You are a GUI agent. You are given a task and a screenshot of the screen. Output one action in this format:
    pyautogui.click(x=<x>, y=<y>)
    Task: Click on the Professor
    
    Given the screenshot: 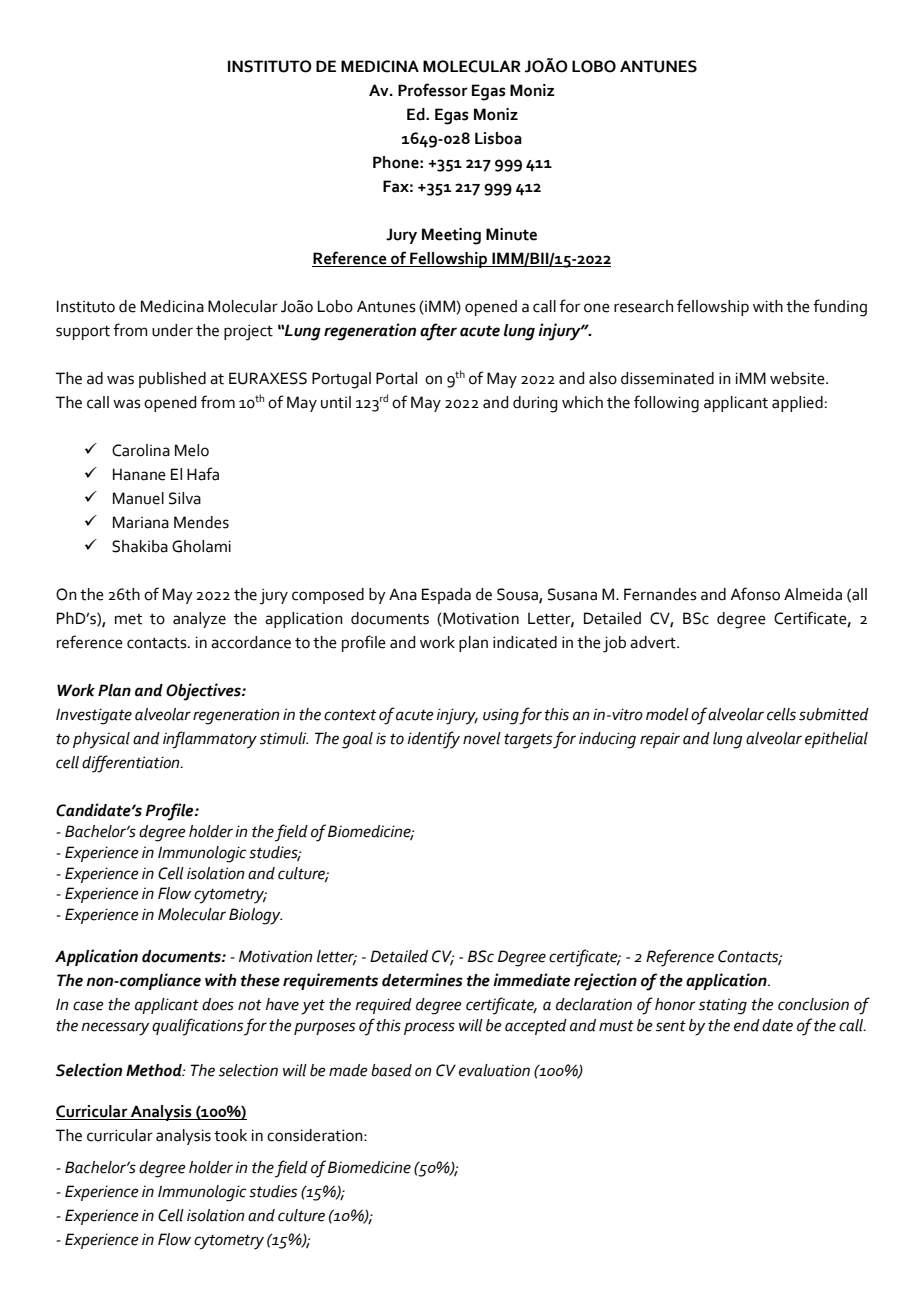 What is the action you would take?
    pyautogui.click(x=433, y=90)
